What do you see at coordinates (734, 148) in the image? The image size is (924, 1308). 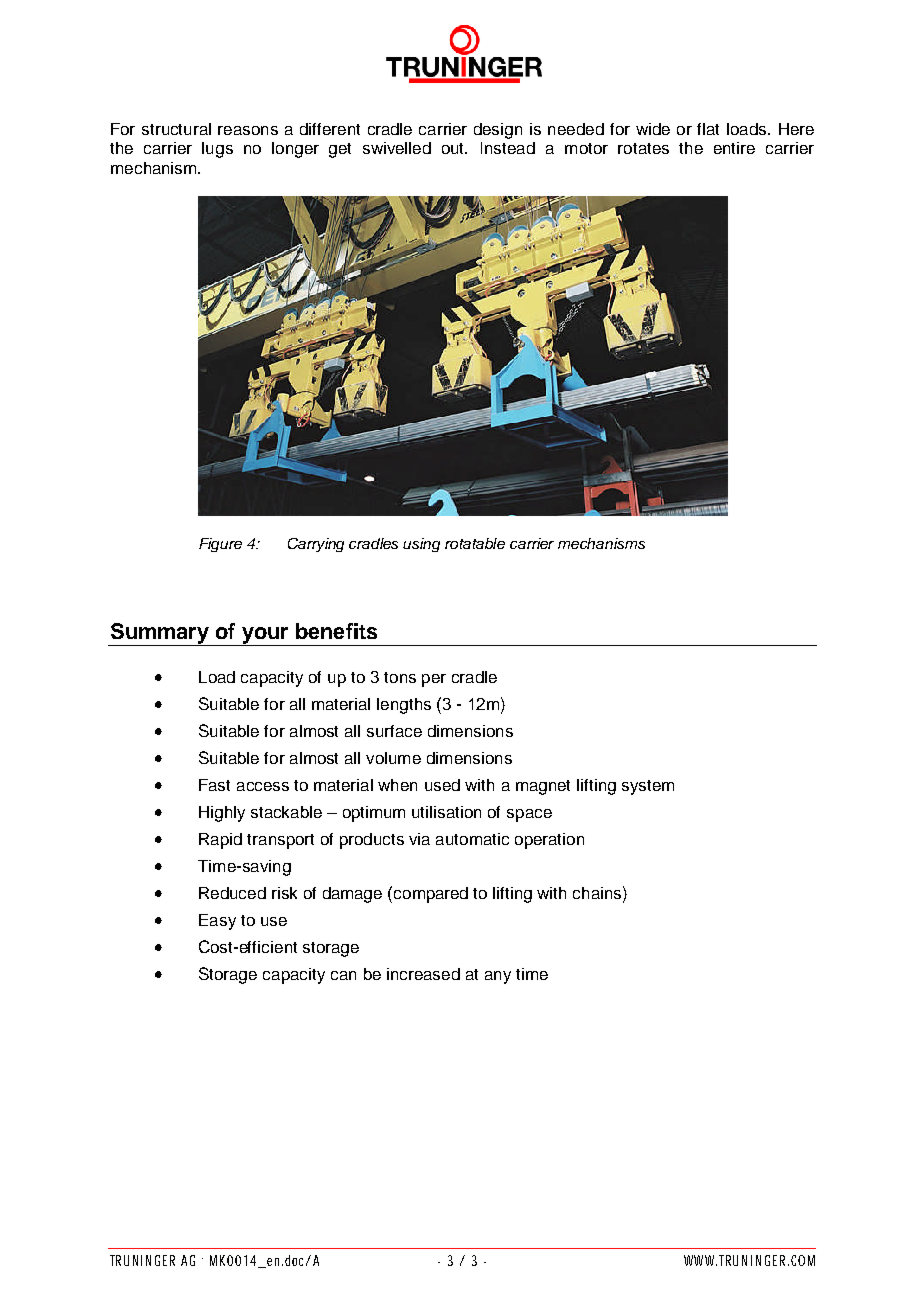 I see `entire` at bounding box center [734, 148].
